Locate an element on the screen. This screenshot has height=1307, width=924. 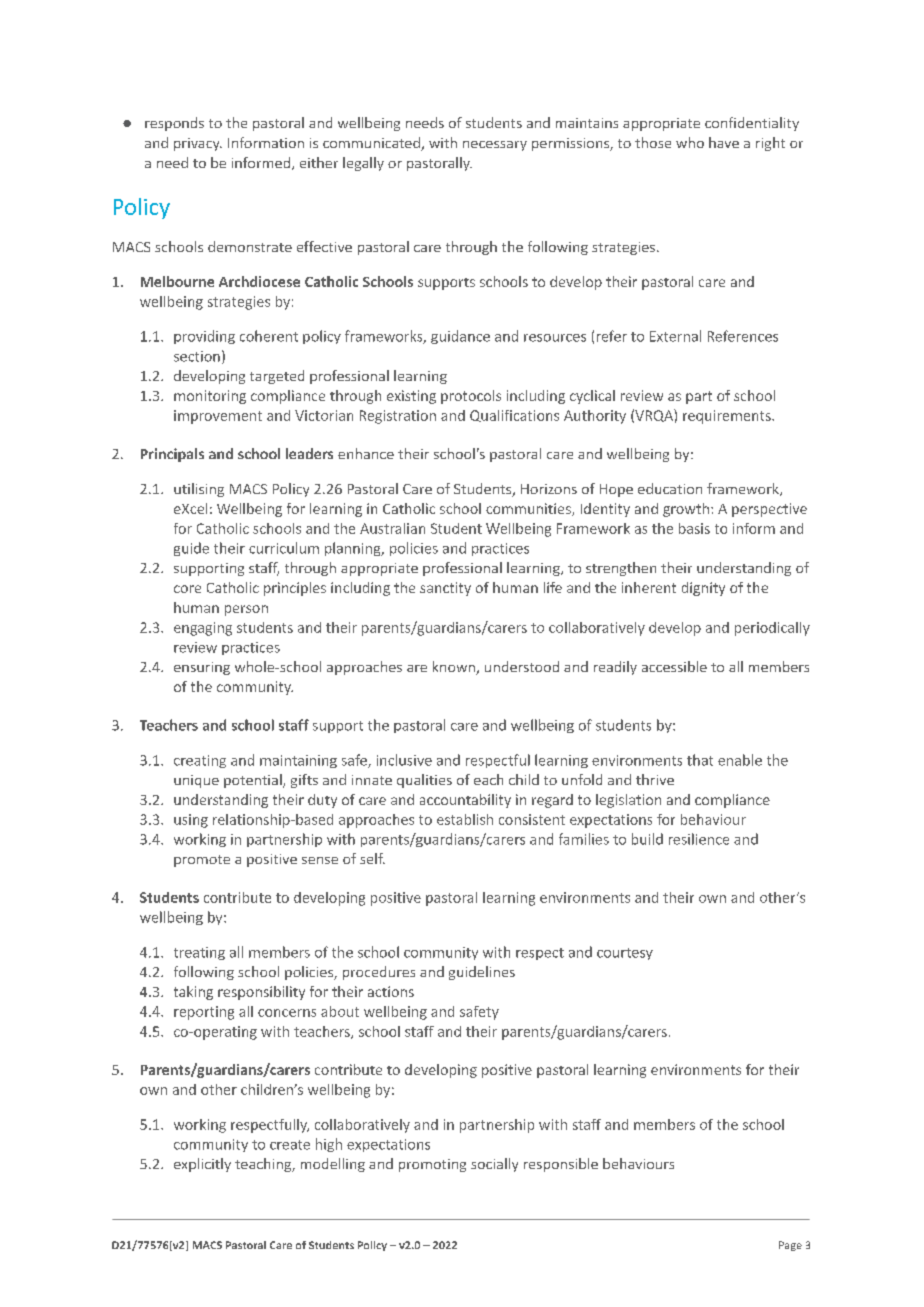
explicitly is located at coordinates (202, 1165).
